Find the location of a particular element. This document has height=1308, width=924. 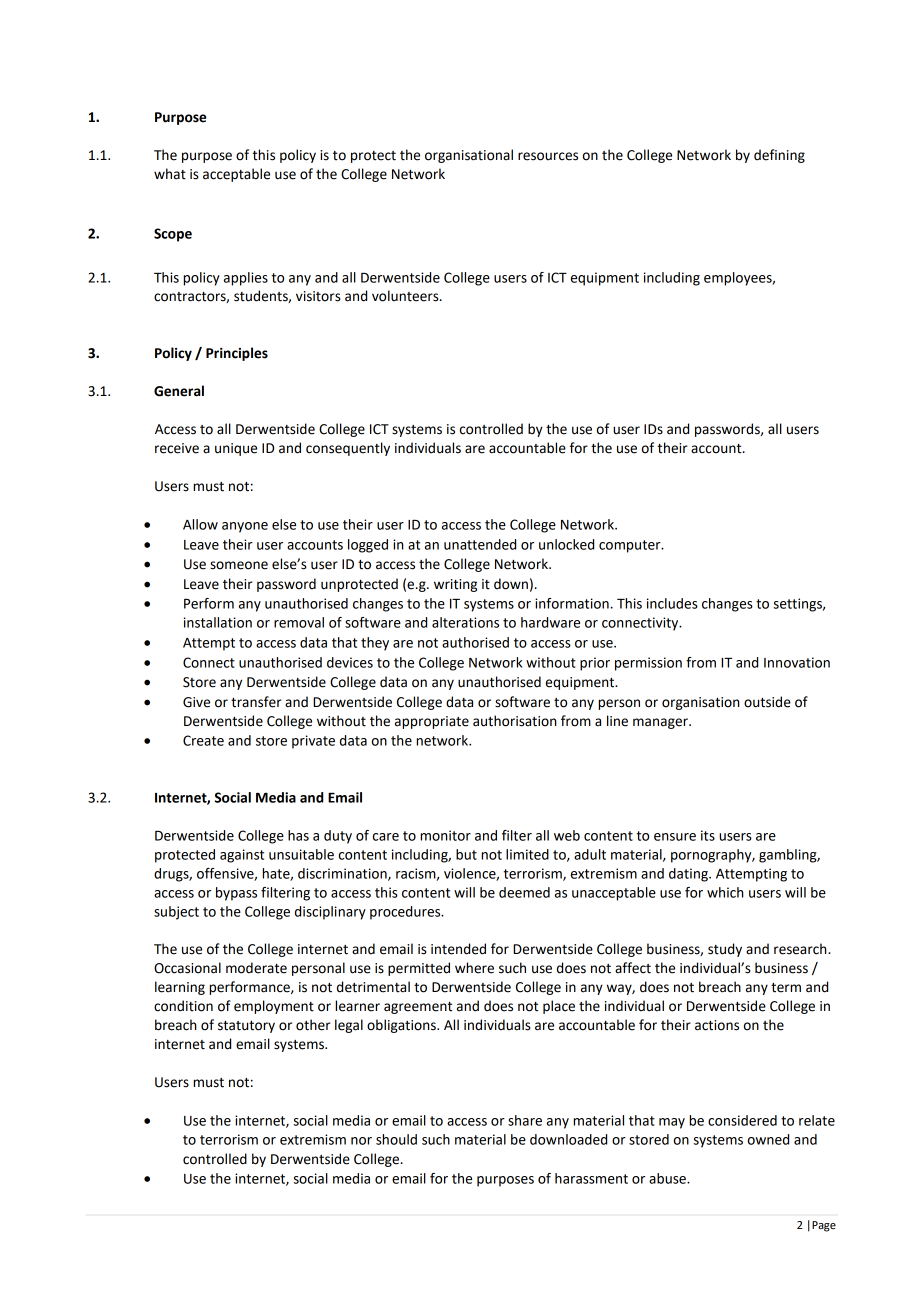

study is located at coordinates (725, 950).
